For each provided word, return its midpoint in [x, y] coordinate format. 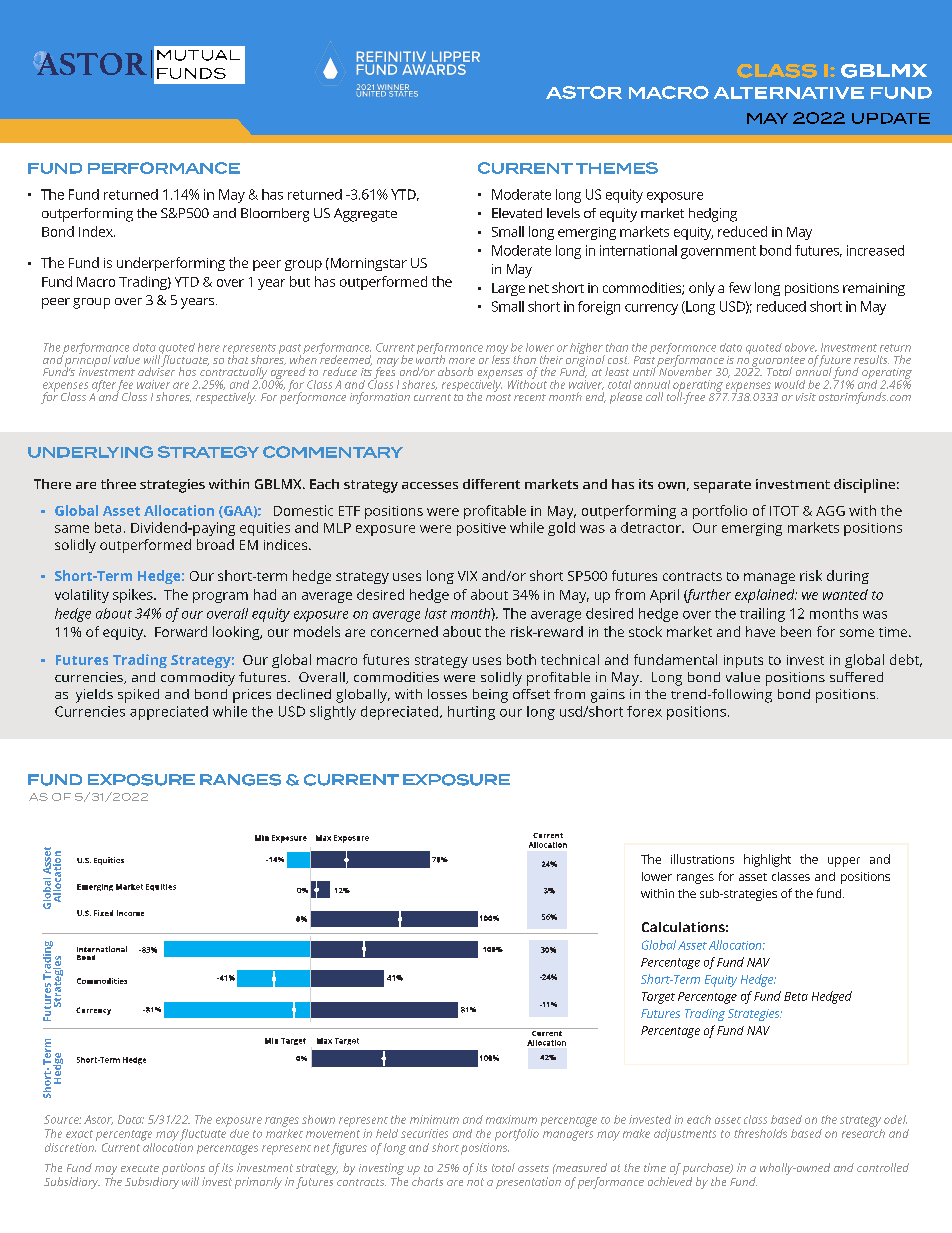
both [521, 659]
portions [183, 1169]
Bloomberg [275, 215]
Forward [181, 631]
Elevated [517, 213]
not [475, 1182]
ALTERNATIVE [789, 93]
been [796, 631]
